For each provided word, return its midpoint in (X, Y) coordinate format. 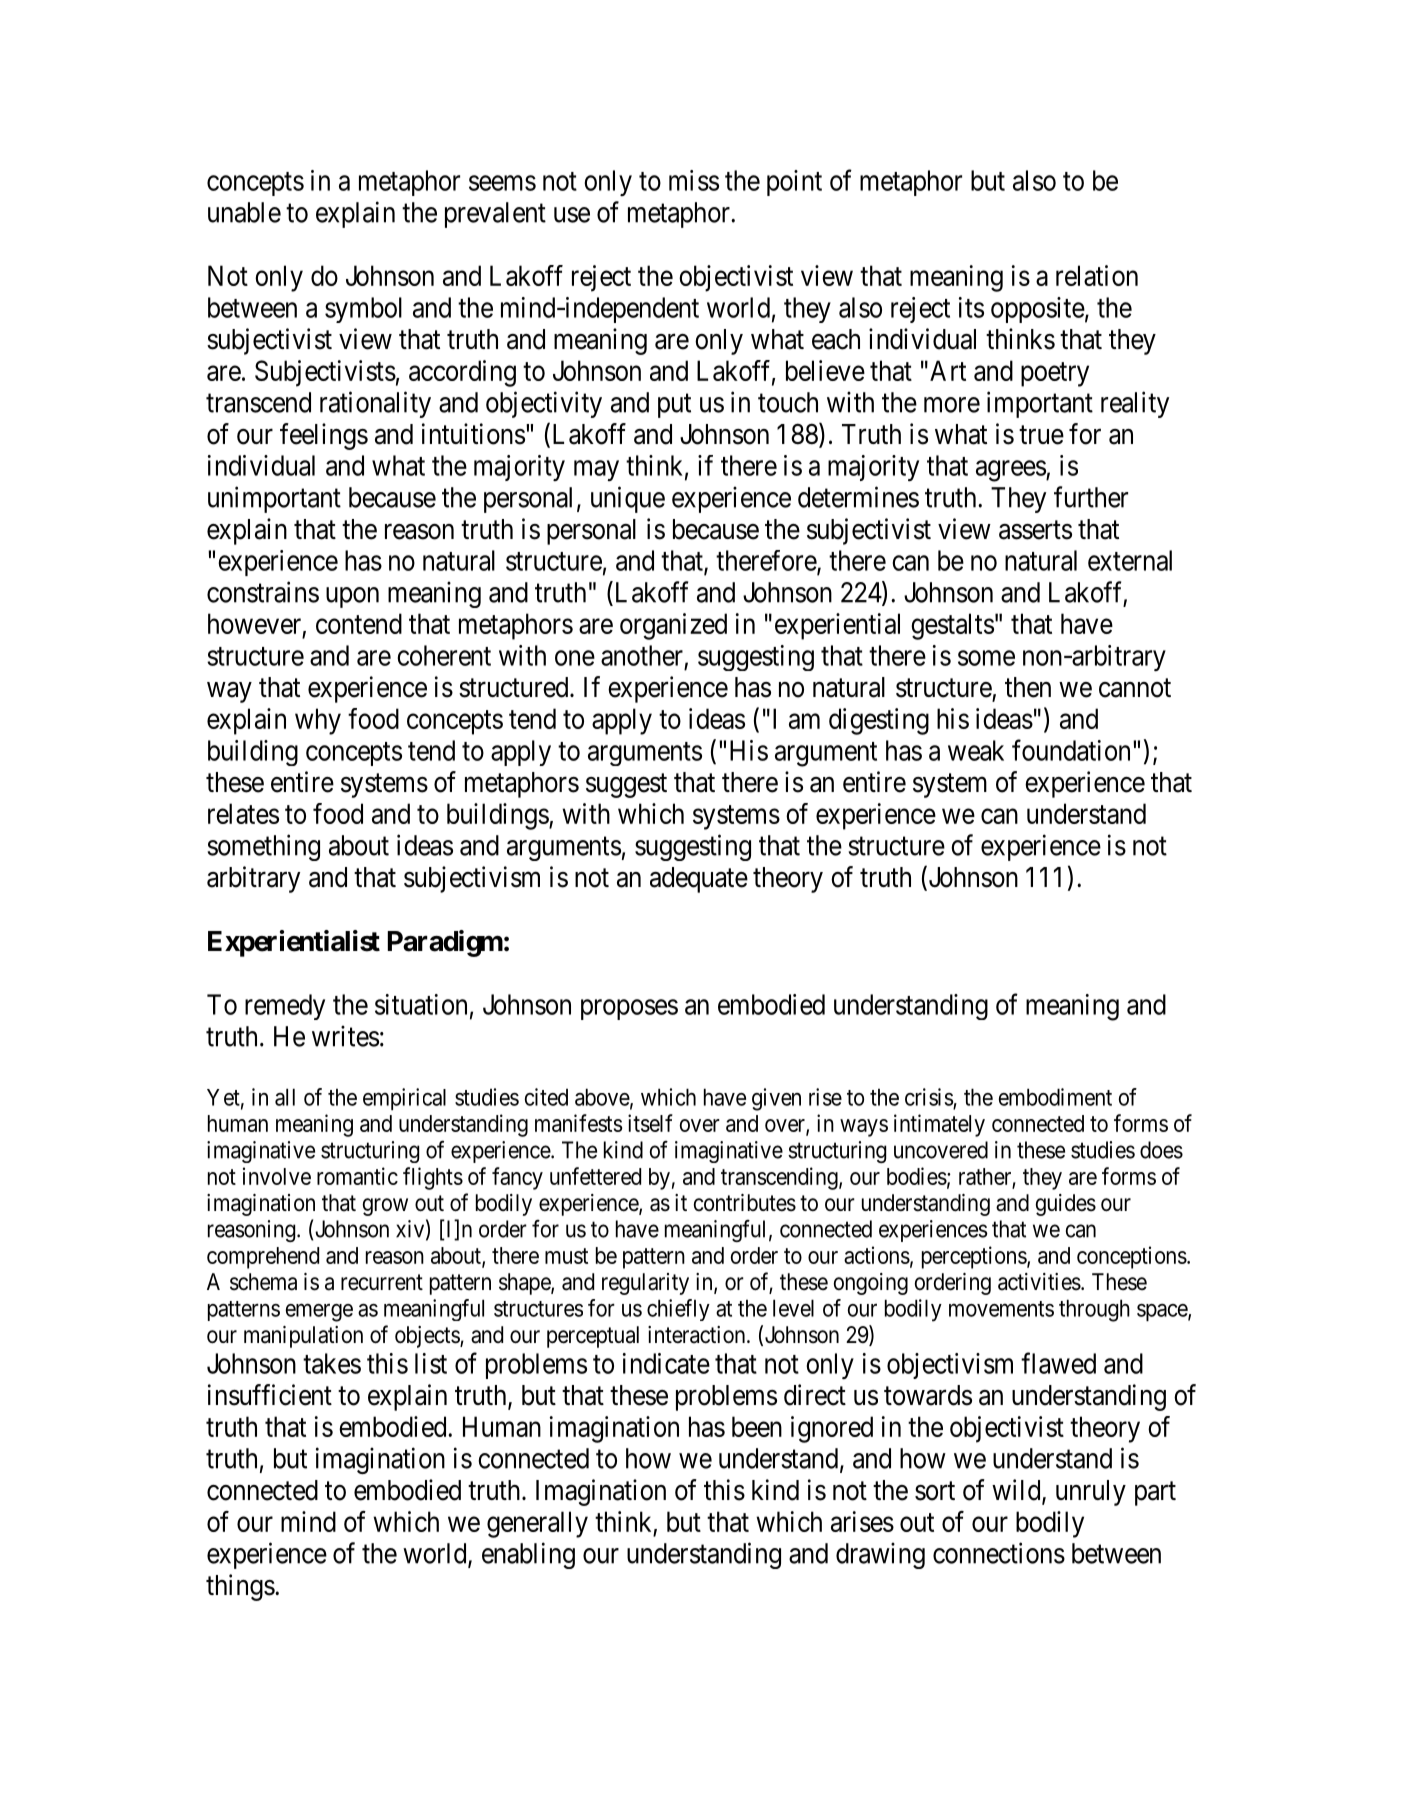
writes (345, 1036)
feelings (324, 436)
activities (1039, 1282)
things (240, 1587)
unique (628, 499)
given (776, 1099)
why (318, 721)
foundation (1071, 750)
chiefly (678, 1310)
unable (244, 212)
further (1091, 497)
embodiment (1055, 1097)
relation (1097, 275)
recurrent (382, 1282)
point (794, 183)
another (642, 655)
